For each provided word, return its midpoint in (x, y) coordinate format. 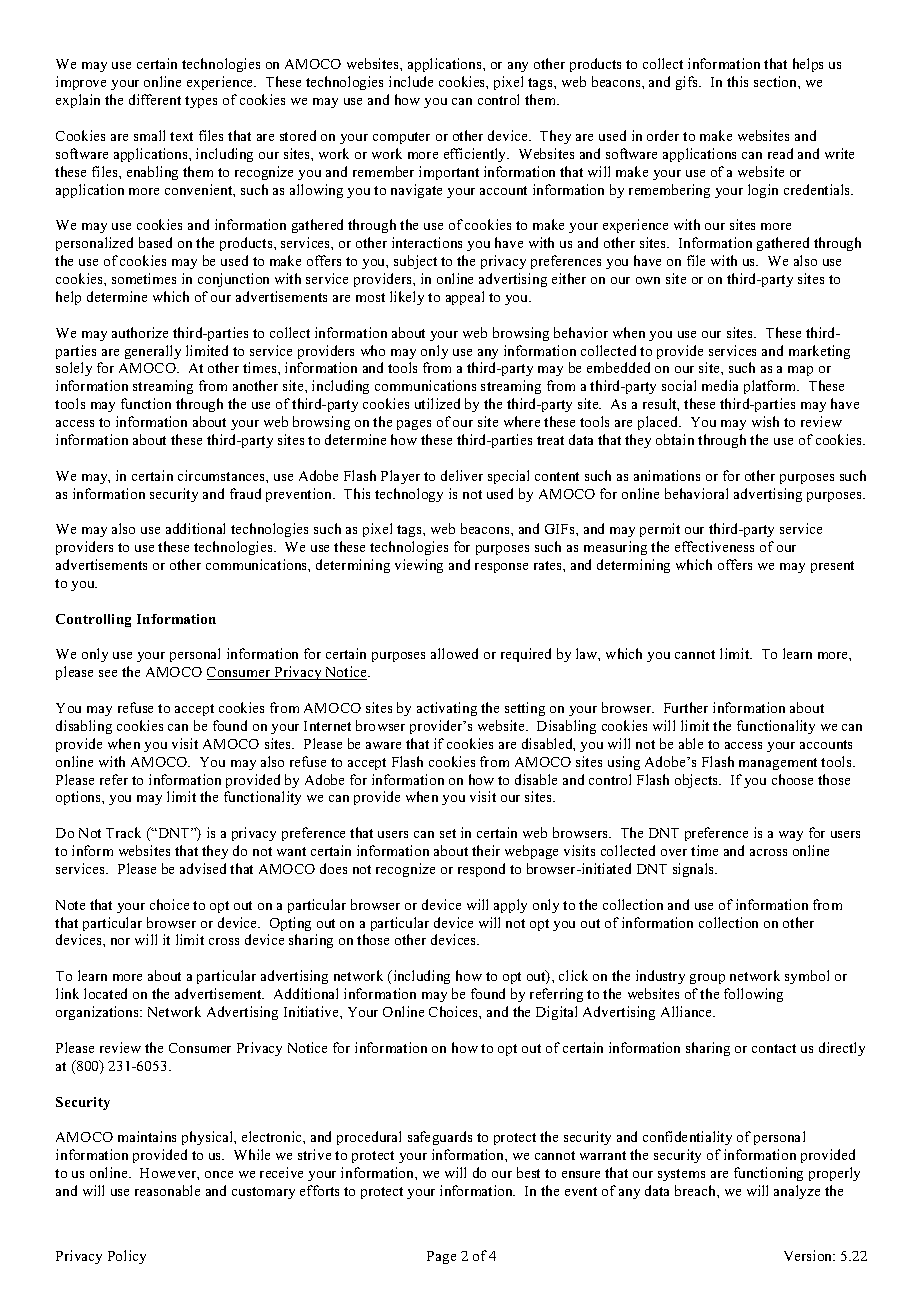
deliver (462, 475)
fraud (245, 493)
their (486, 850)
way (791, 836)
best (528, 1172)
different (155, 99)
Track (123, 832)
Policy (127, 1257)
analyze (797, 1192)
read (780, 153)
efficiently (476, 155)
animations (667, 475)
